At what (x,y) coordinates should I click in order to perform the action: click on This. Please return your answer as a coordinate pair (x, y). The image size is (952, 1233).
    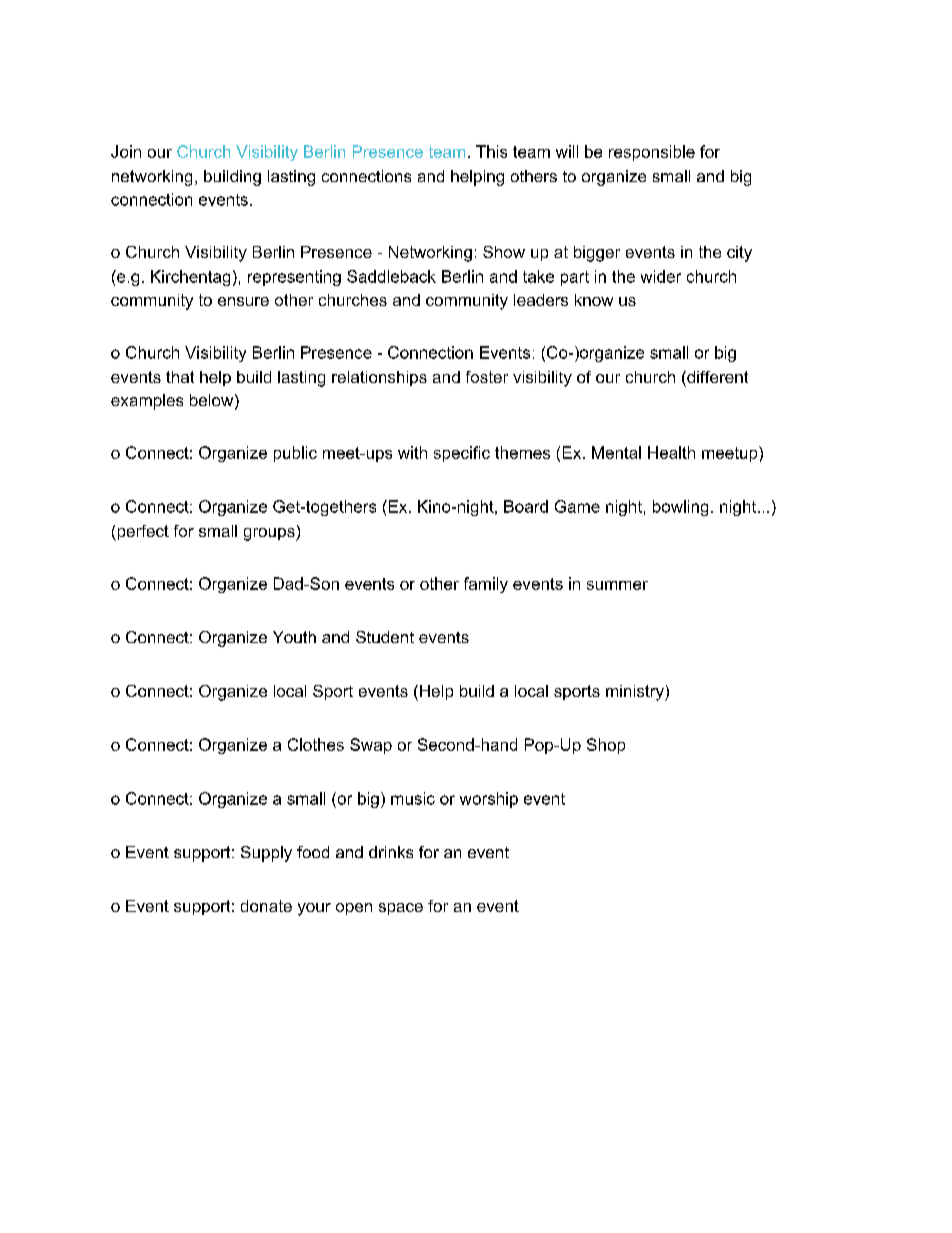
    Looking at the image, I should click on (491, 151).
